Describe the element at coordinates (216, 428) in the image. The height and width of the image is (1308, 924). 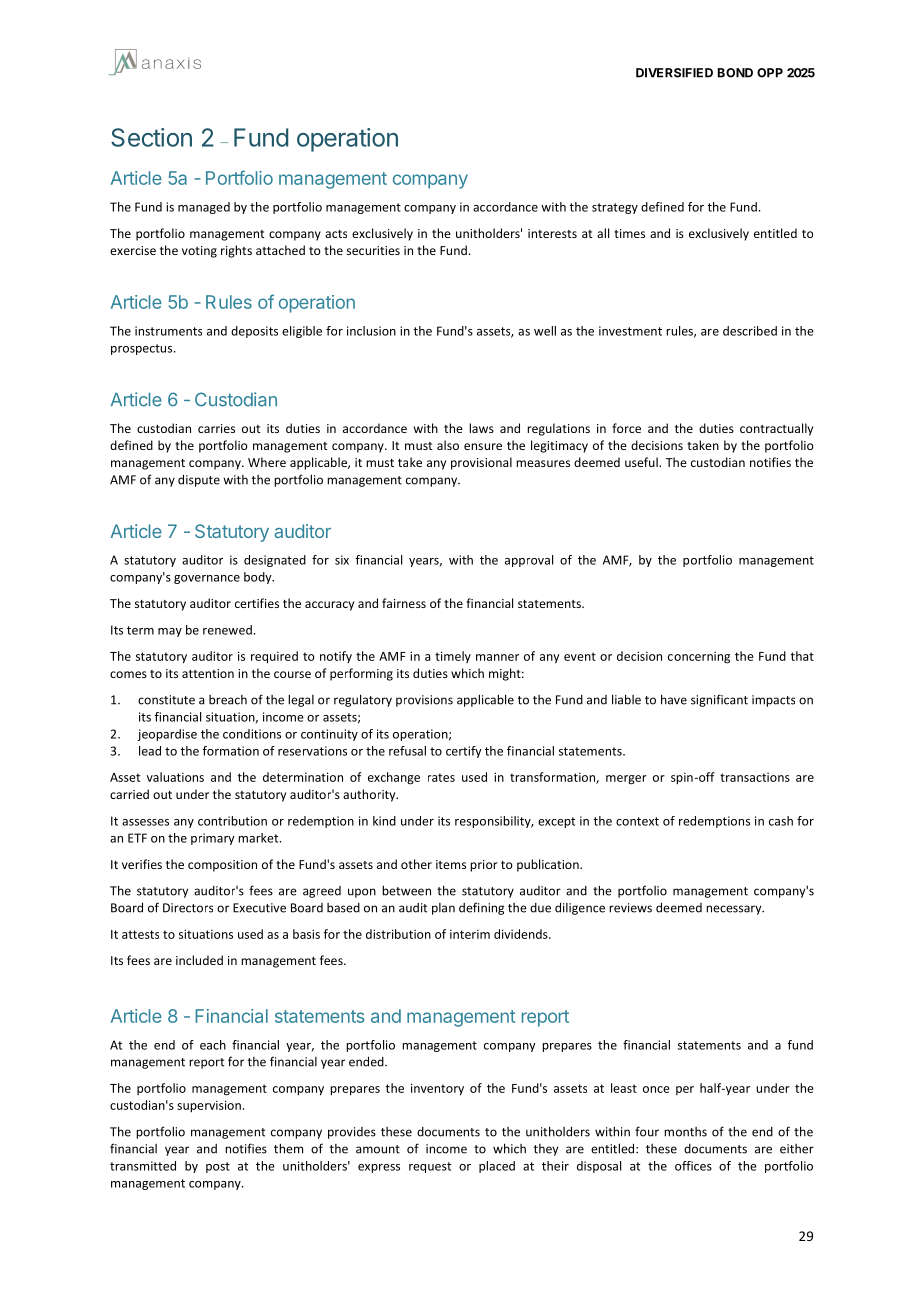
I see `carries` at that location.
